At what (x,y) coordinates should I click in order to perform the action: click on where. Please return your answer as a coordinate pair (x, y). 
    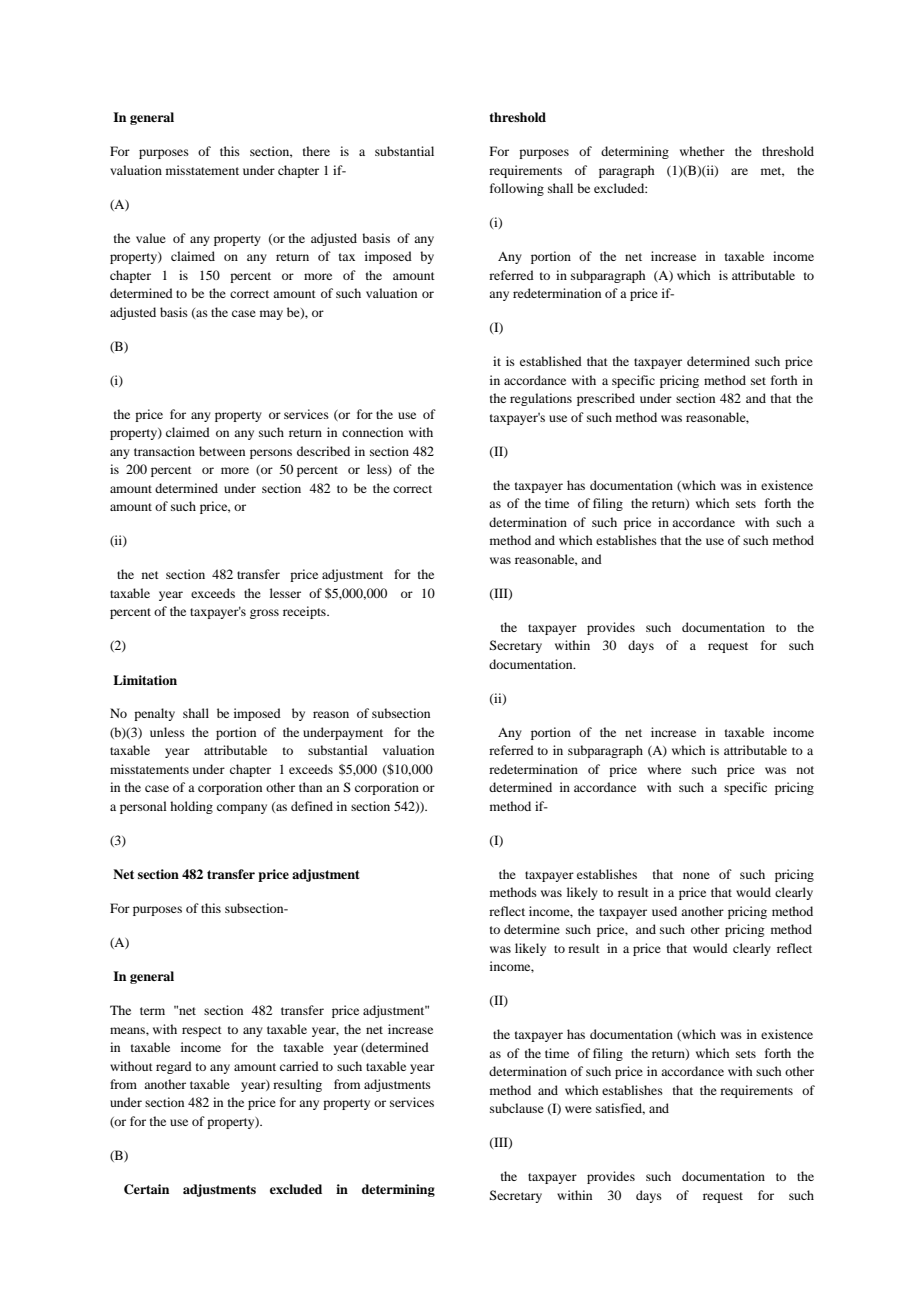
    Looking at the image, I should click on (664, 769).
